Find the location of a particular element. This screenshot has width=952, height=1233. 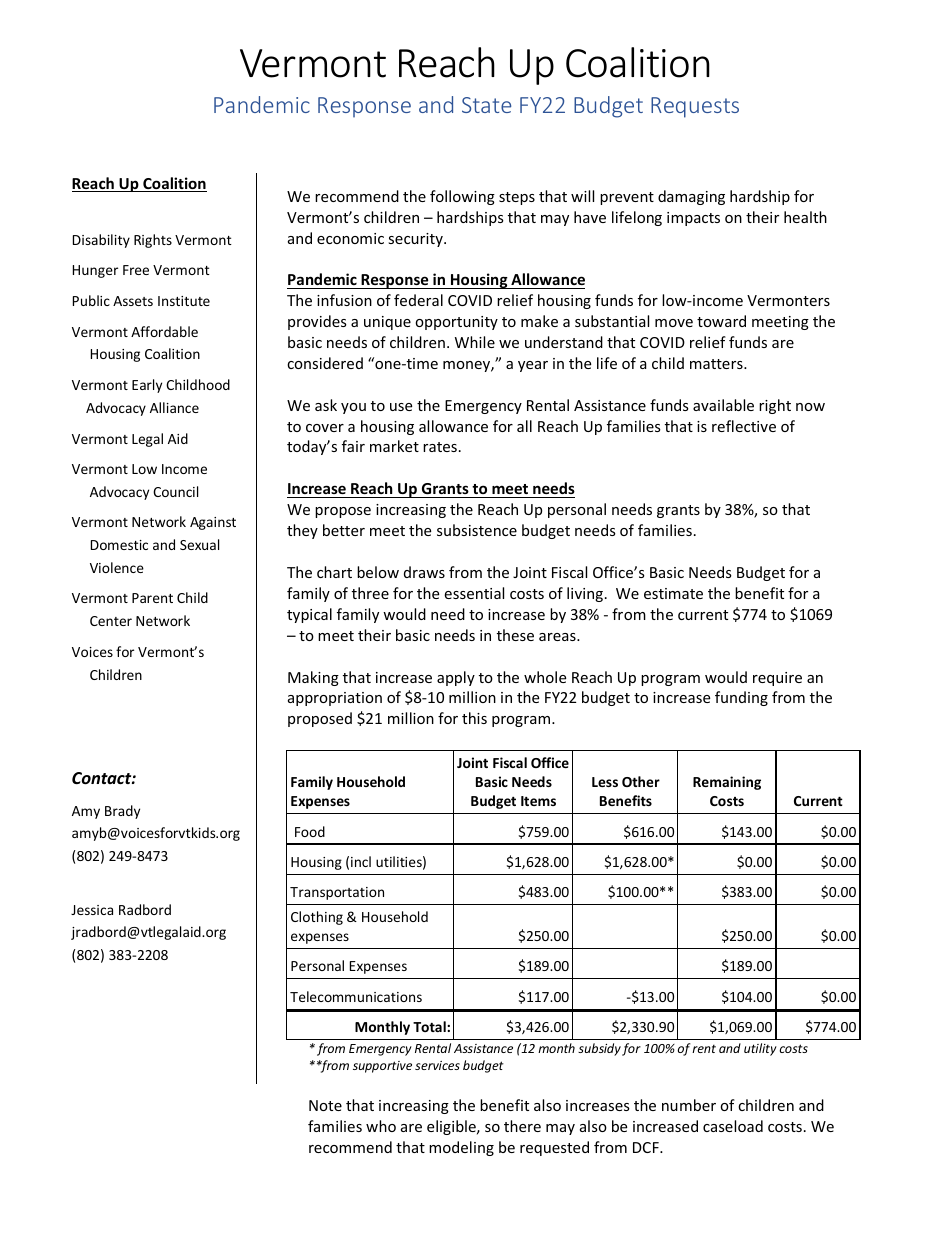

State is located at coordinates (486, 105).
